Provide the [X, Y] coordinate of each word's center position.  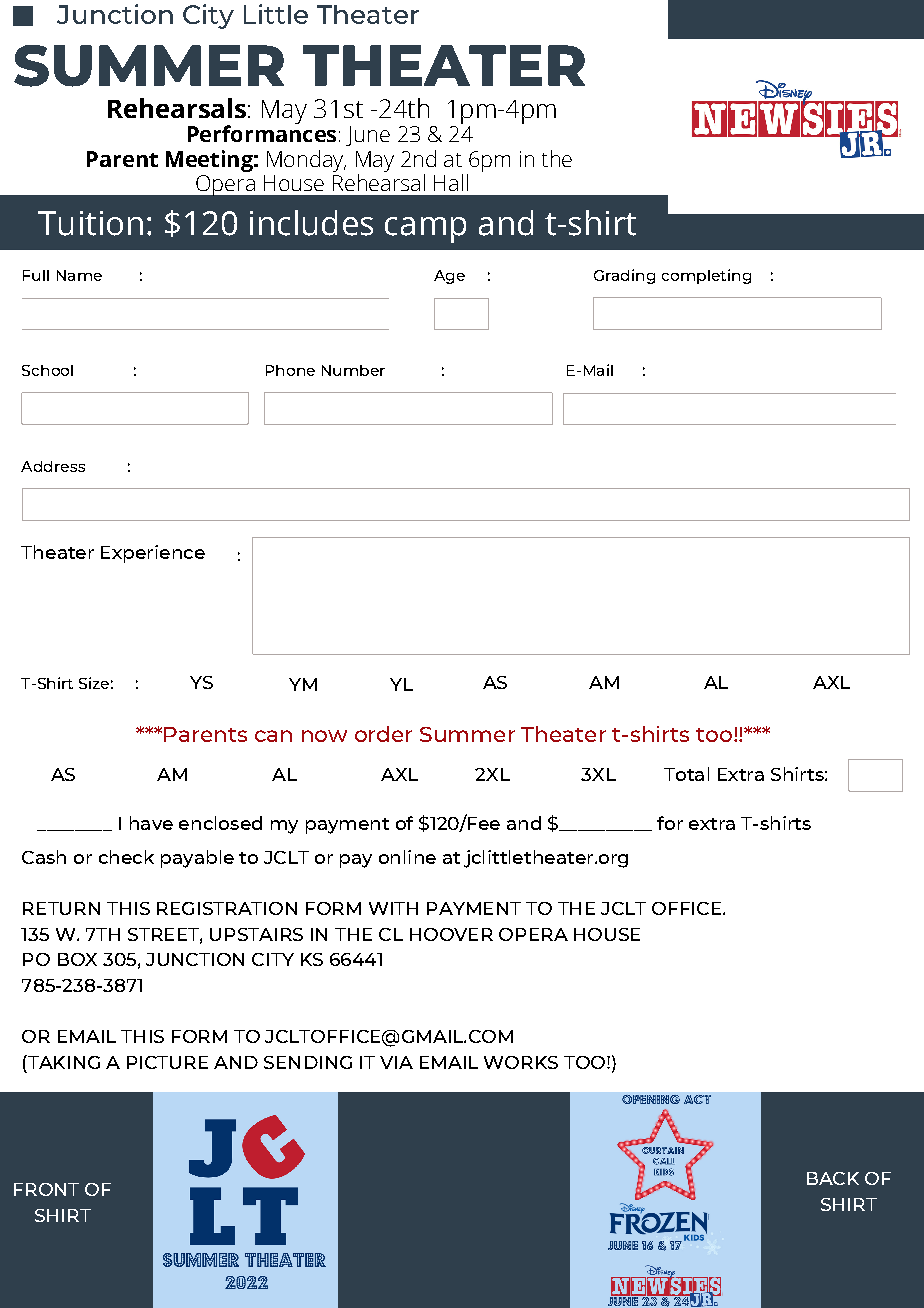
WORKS [521, 1062]
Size [94, 683]
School [47, 370]
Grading [624, 276]
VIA [396, 1062]
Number [353, 370]
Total [686, 774]
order [383, 734]
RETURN [61, 908]
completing [706, 276]
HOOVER [451, 934]
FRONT [46, 1189]
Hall [451, 182]
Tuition [90, 223]
